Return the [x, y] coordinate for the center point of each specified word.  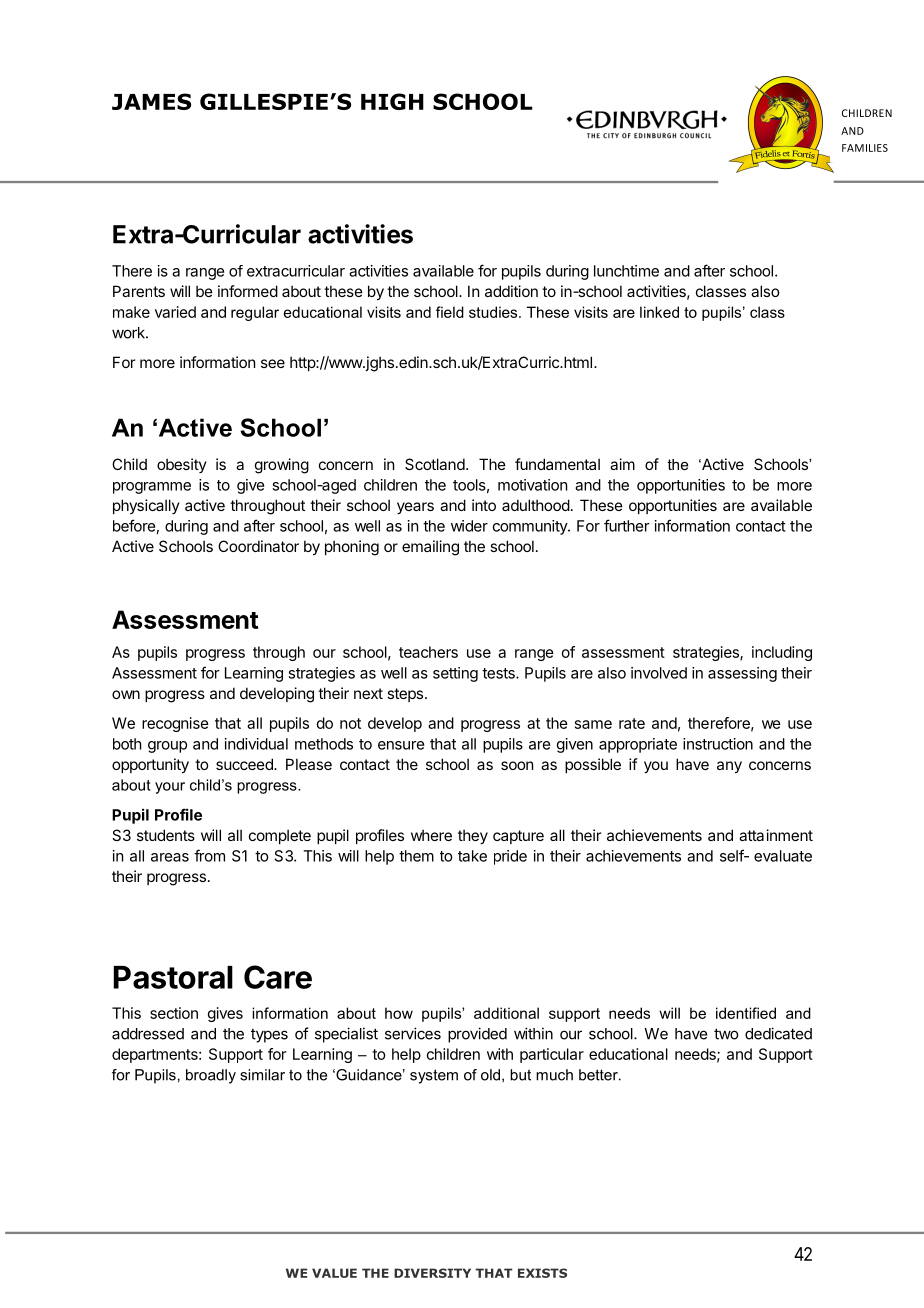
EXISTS [542, 1273]
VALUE [334, 1273]
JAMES [151, 101]
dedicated [778, 1033]
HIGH [392, 101]
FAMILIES [865, 148]
